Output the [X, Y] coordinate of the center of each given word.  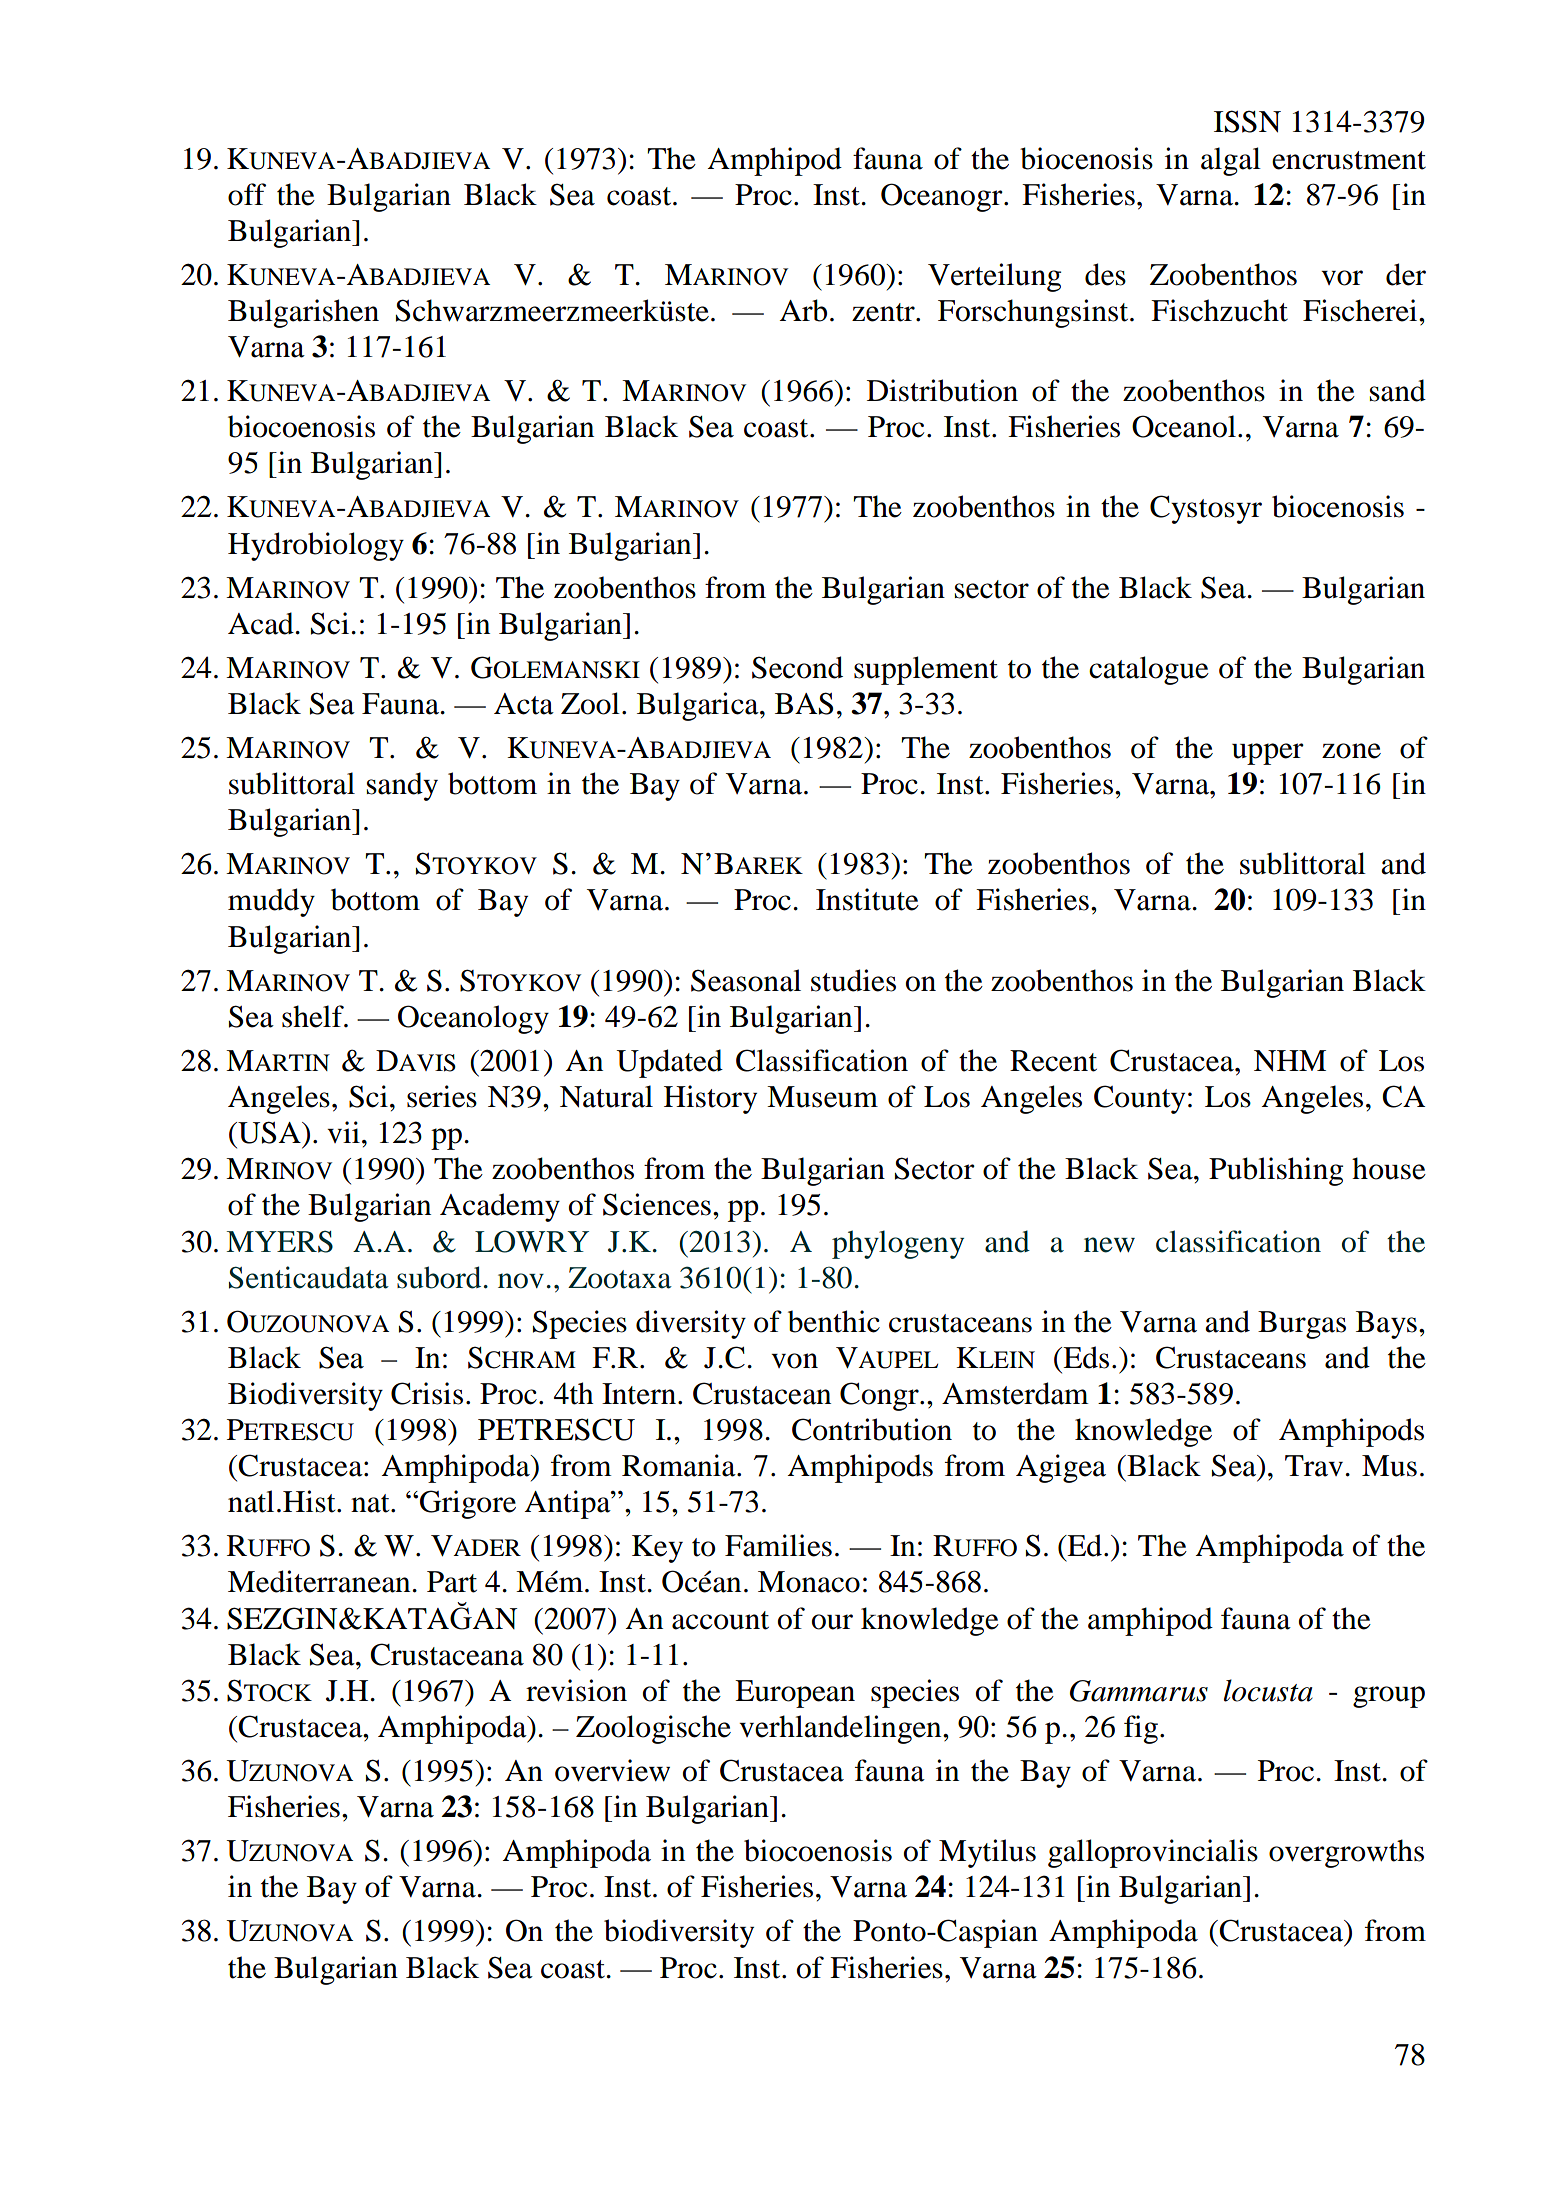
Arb [803, 310]
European [795, 1694]
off [247, 194]
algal [1231, 161]
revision [576, 1690]
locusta [1268, 1690]
